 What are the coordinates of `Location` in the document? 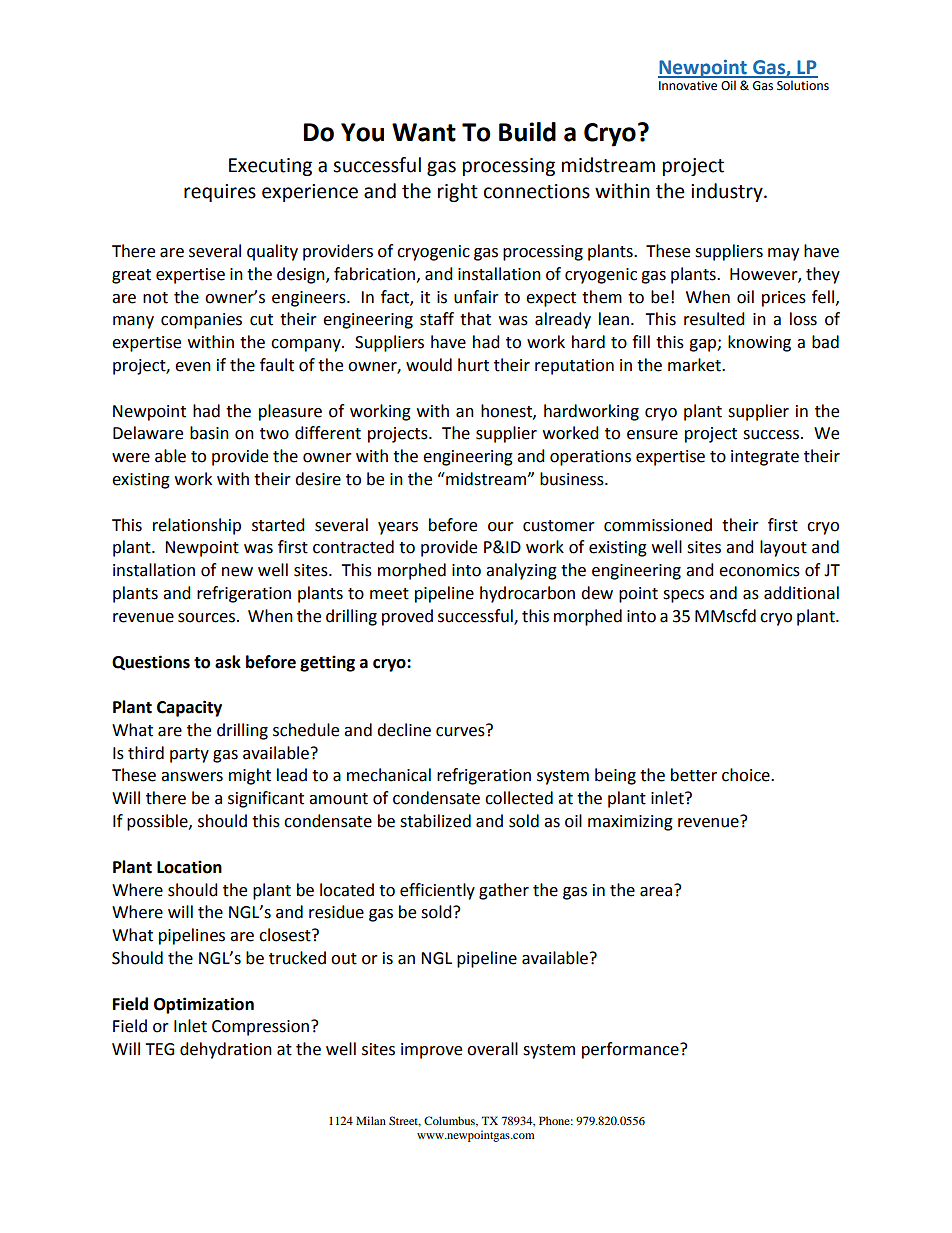 It's located at (189, 867).
